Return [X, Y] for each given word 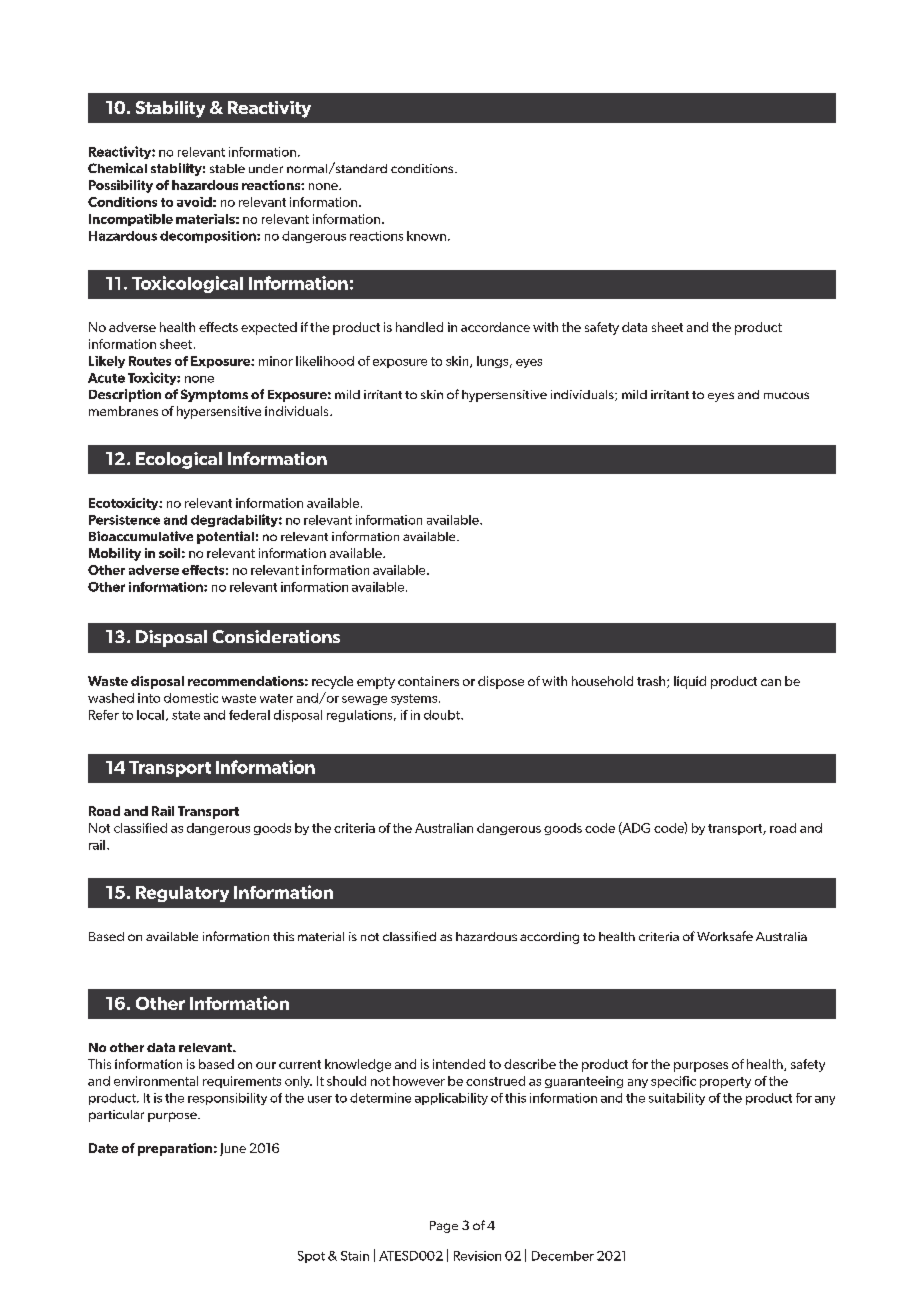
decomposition [209, 237]
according [549, 938]
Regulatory [182, 894]
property [725, 1082]
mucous [786, 395]
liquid [690, 682]
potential [225, 537]
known [426, 236]
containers [428, 681]
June [233, 1149]
